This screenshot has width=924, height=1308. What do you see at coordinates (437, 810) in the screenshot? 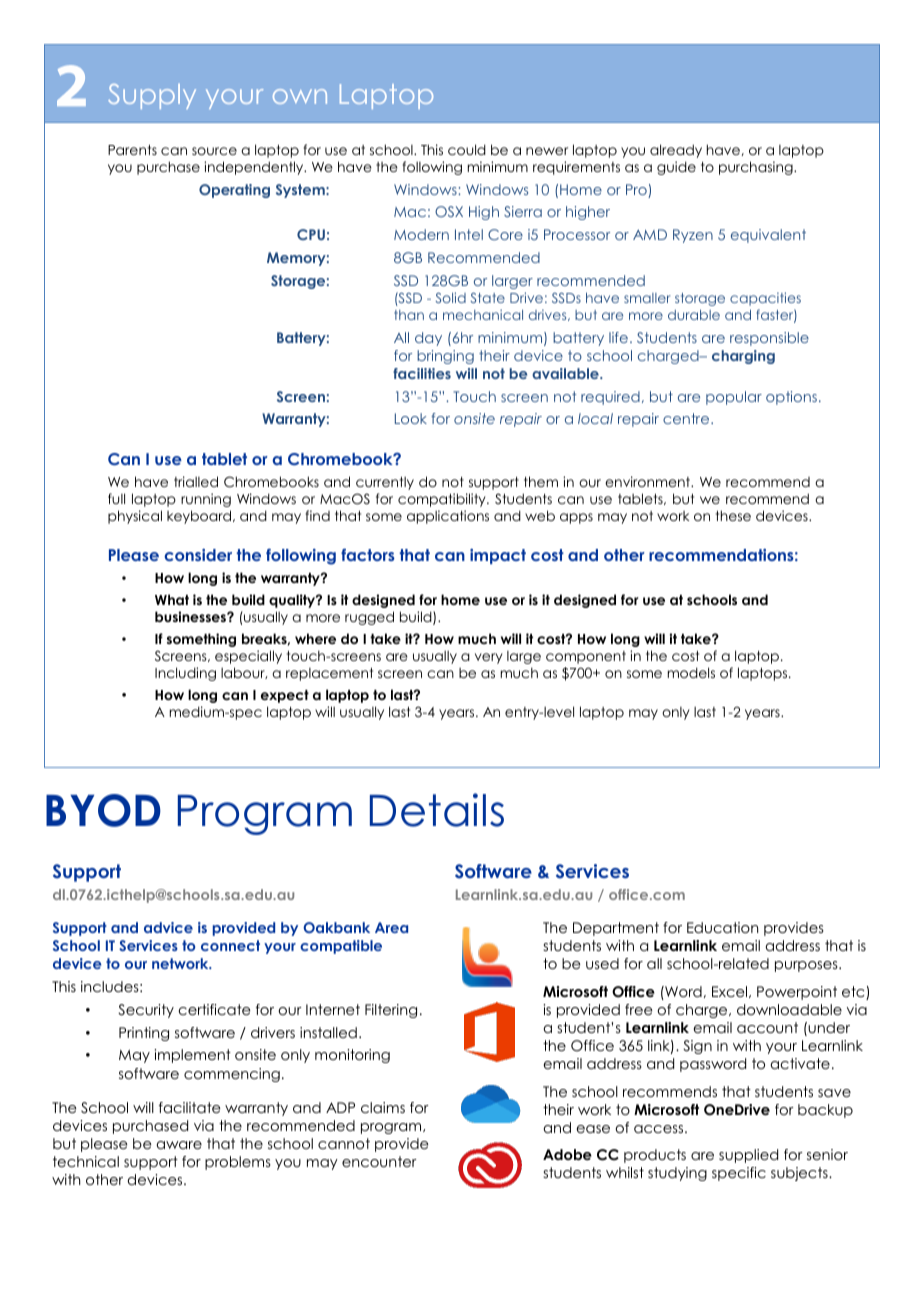
I see `Details` at bounding box center [437, 810].
